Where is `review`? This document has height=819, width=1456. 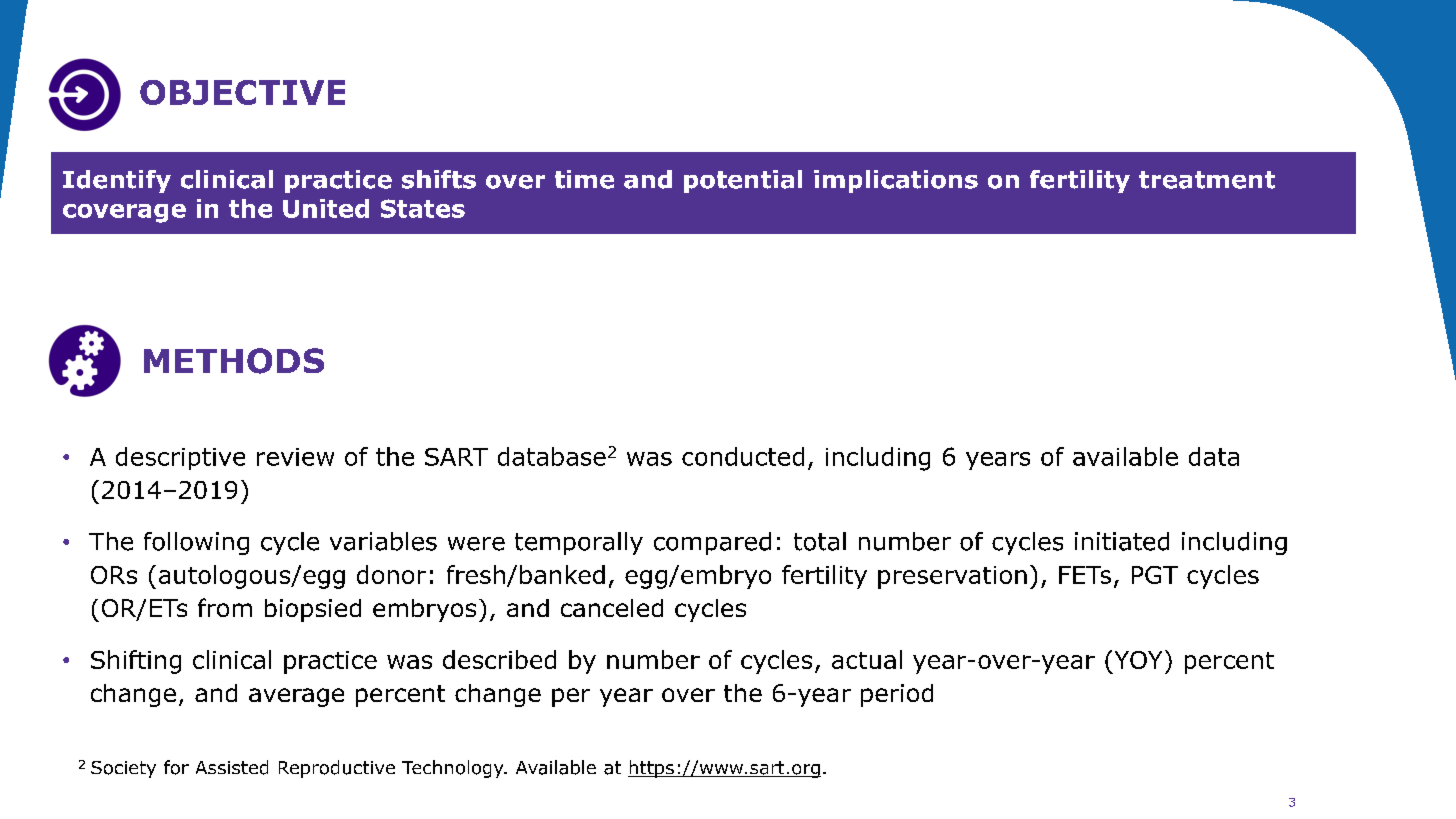
review is located at coordinates (295, 457).
